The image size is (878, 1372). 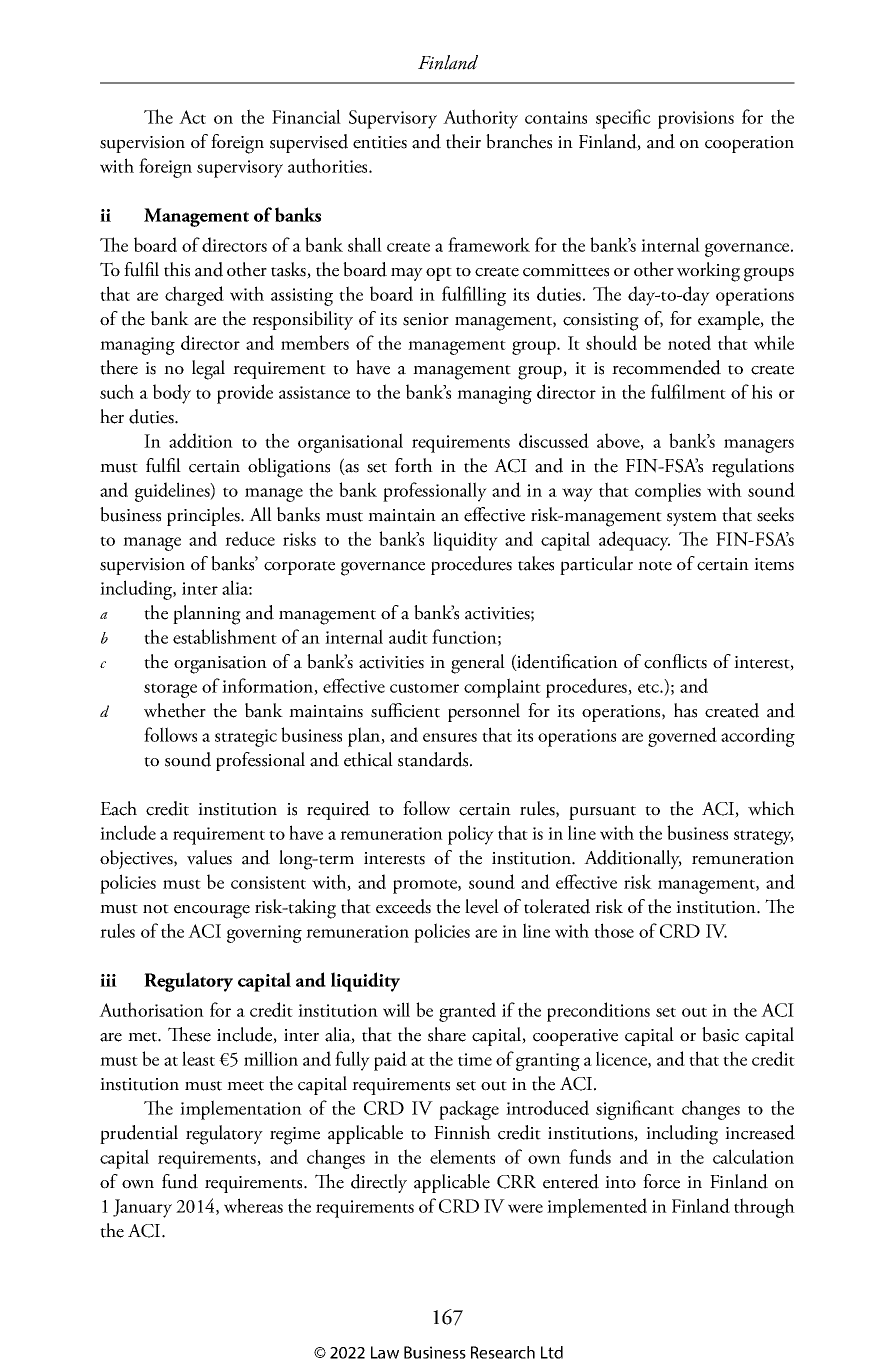 What do you see at coordinates (614, 930) in the document?
I see `those` at bounding box center [614, 930].
